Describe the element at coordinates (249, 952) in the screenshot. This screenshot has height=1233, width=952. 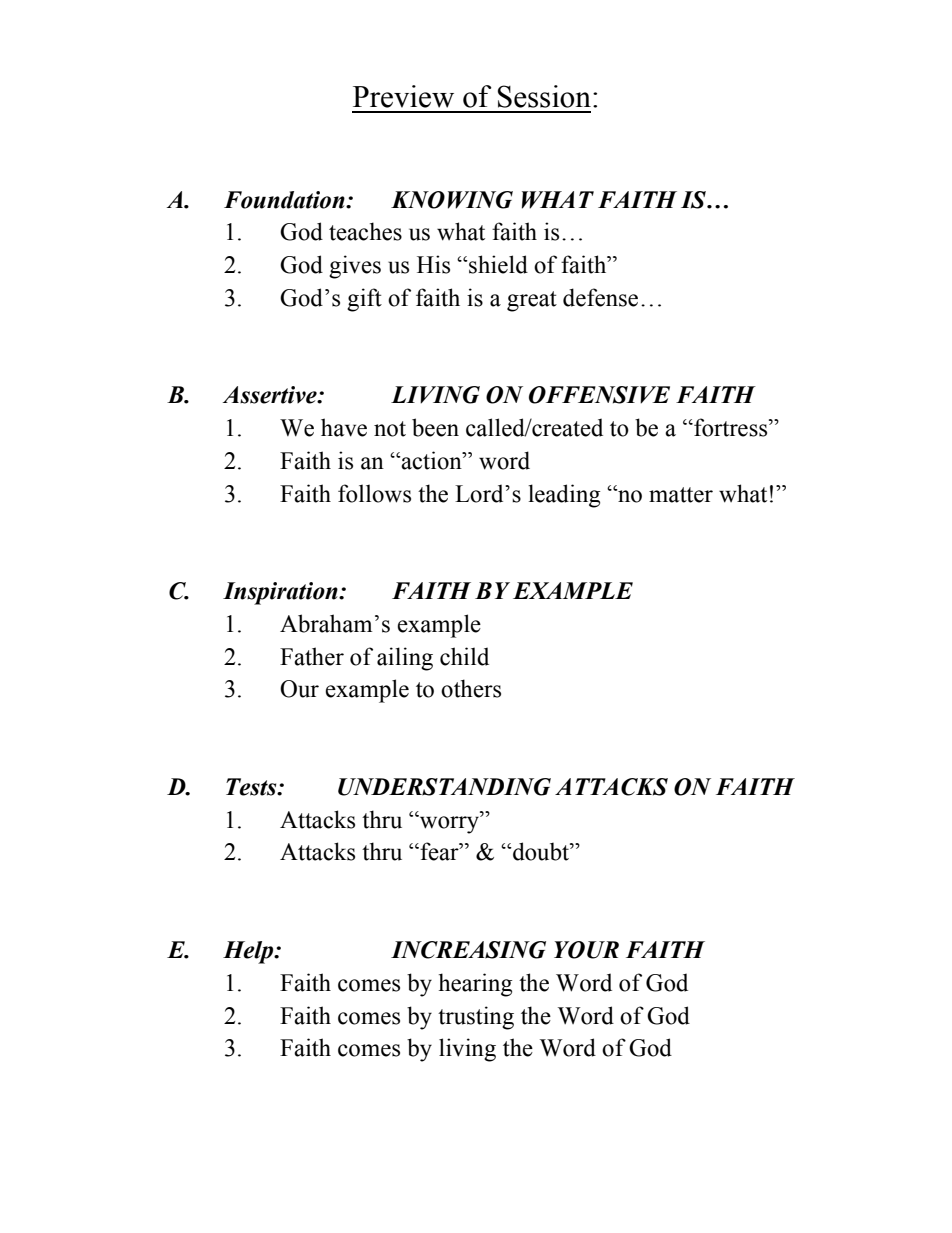
I see `Help` at that location.
